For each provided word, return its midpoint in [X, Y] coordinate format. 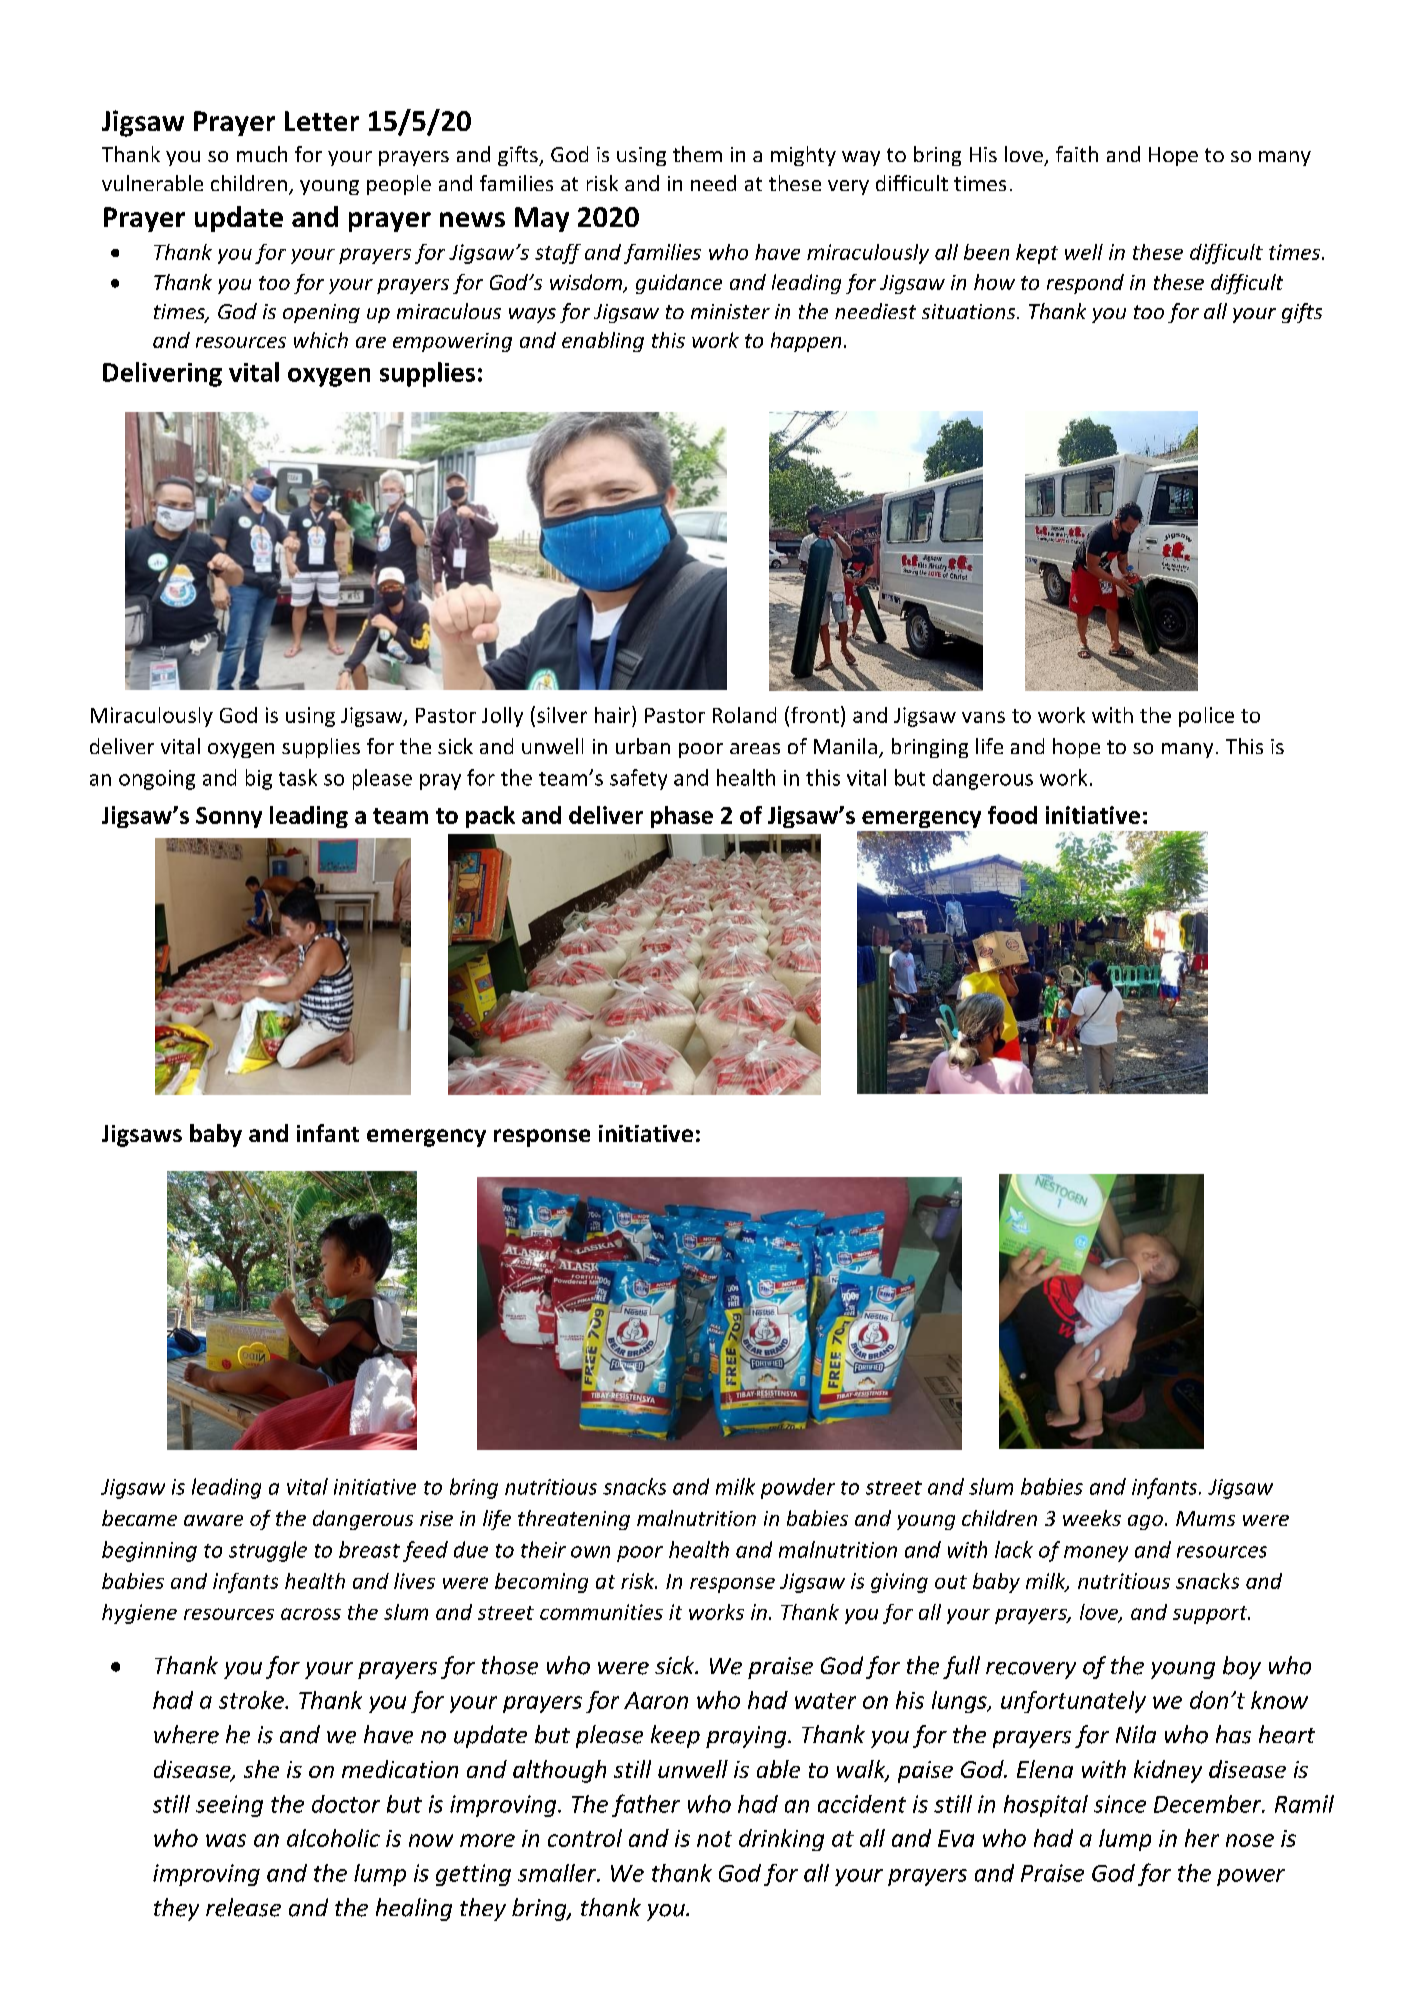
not [714, 1839]
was [226, 1840]
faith [1077, 154]
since [1120, 1804]
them [697, 154]
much [262, 154]
